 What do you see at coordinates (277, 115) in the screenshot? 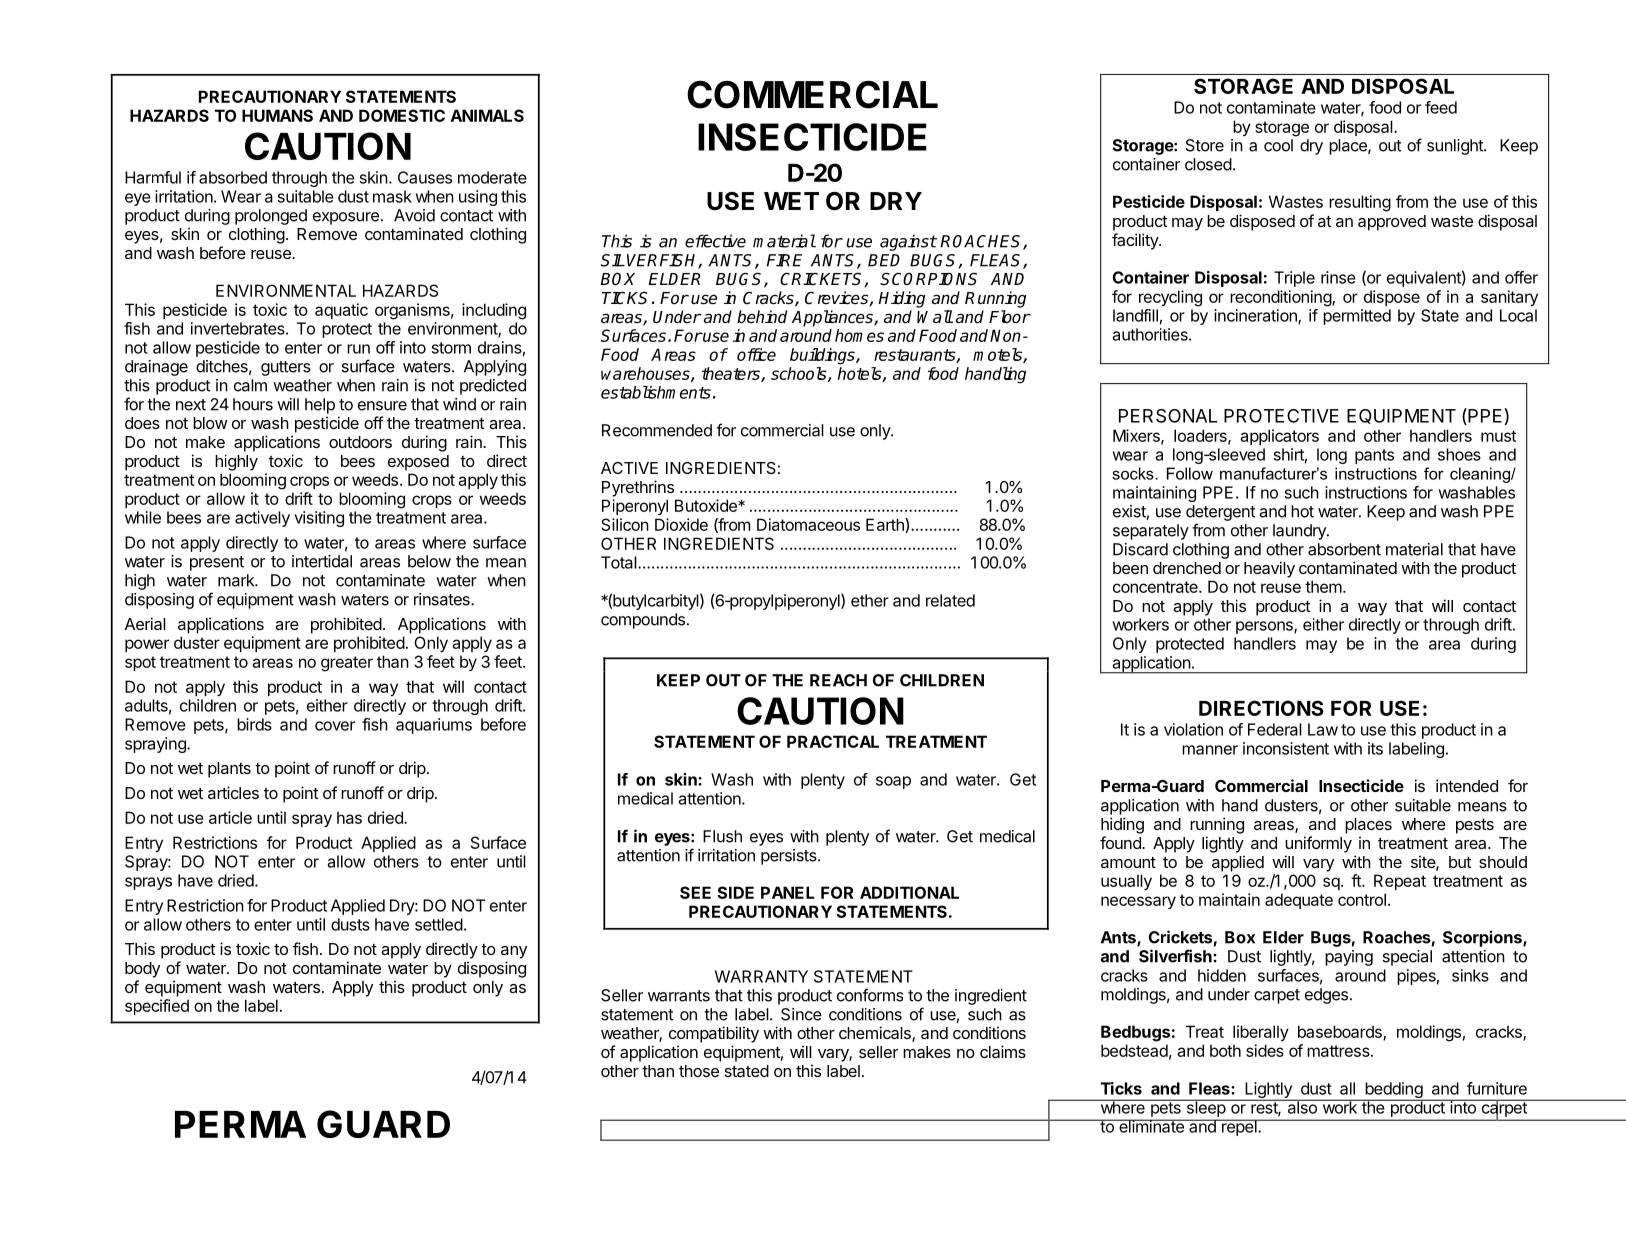
I see `HUMANS` at bounding box center [277, 115].
